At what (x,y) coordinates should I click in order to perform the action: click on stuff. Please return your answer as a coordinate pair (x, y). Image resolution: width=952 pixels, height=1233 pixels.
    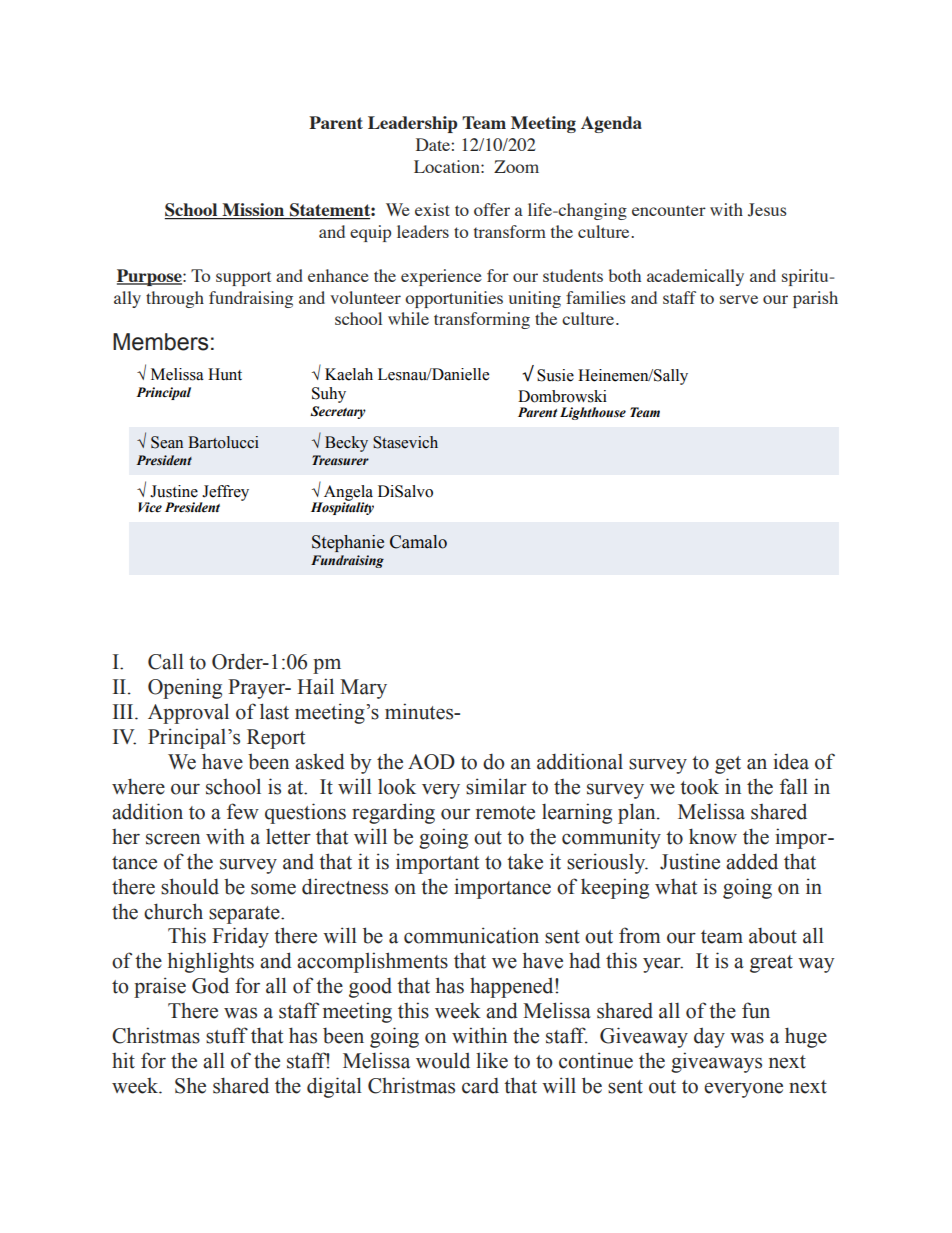
    Looking at the image, I should click on (227, 1035).
